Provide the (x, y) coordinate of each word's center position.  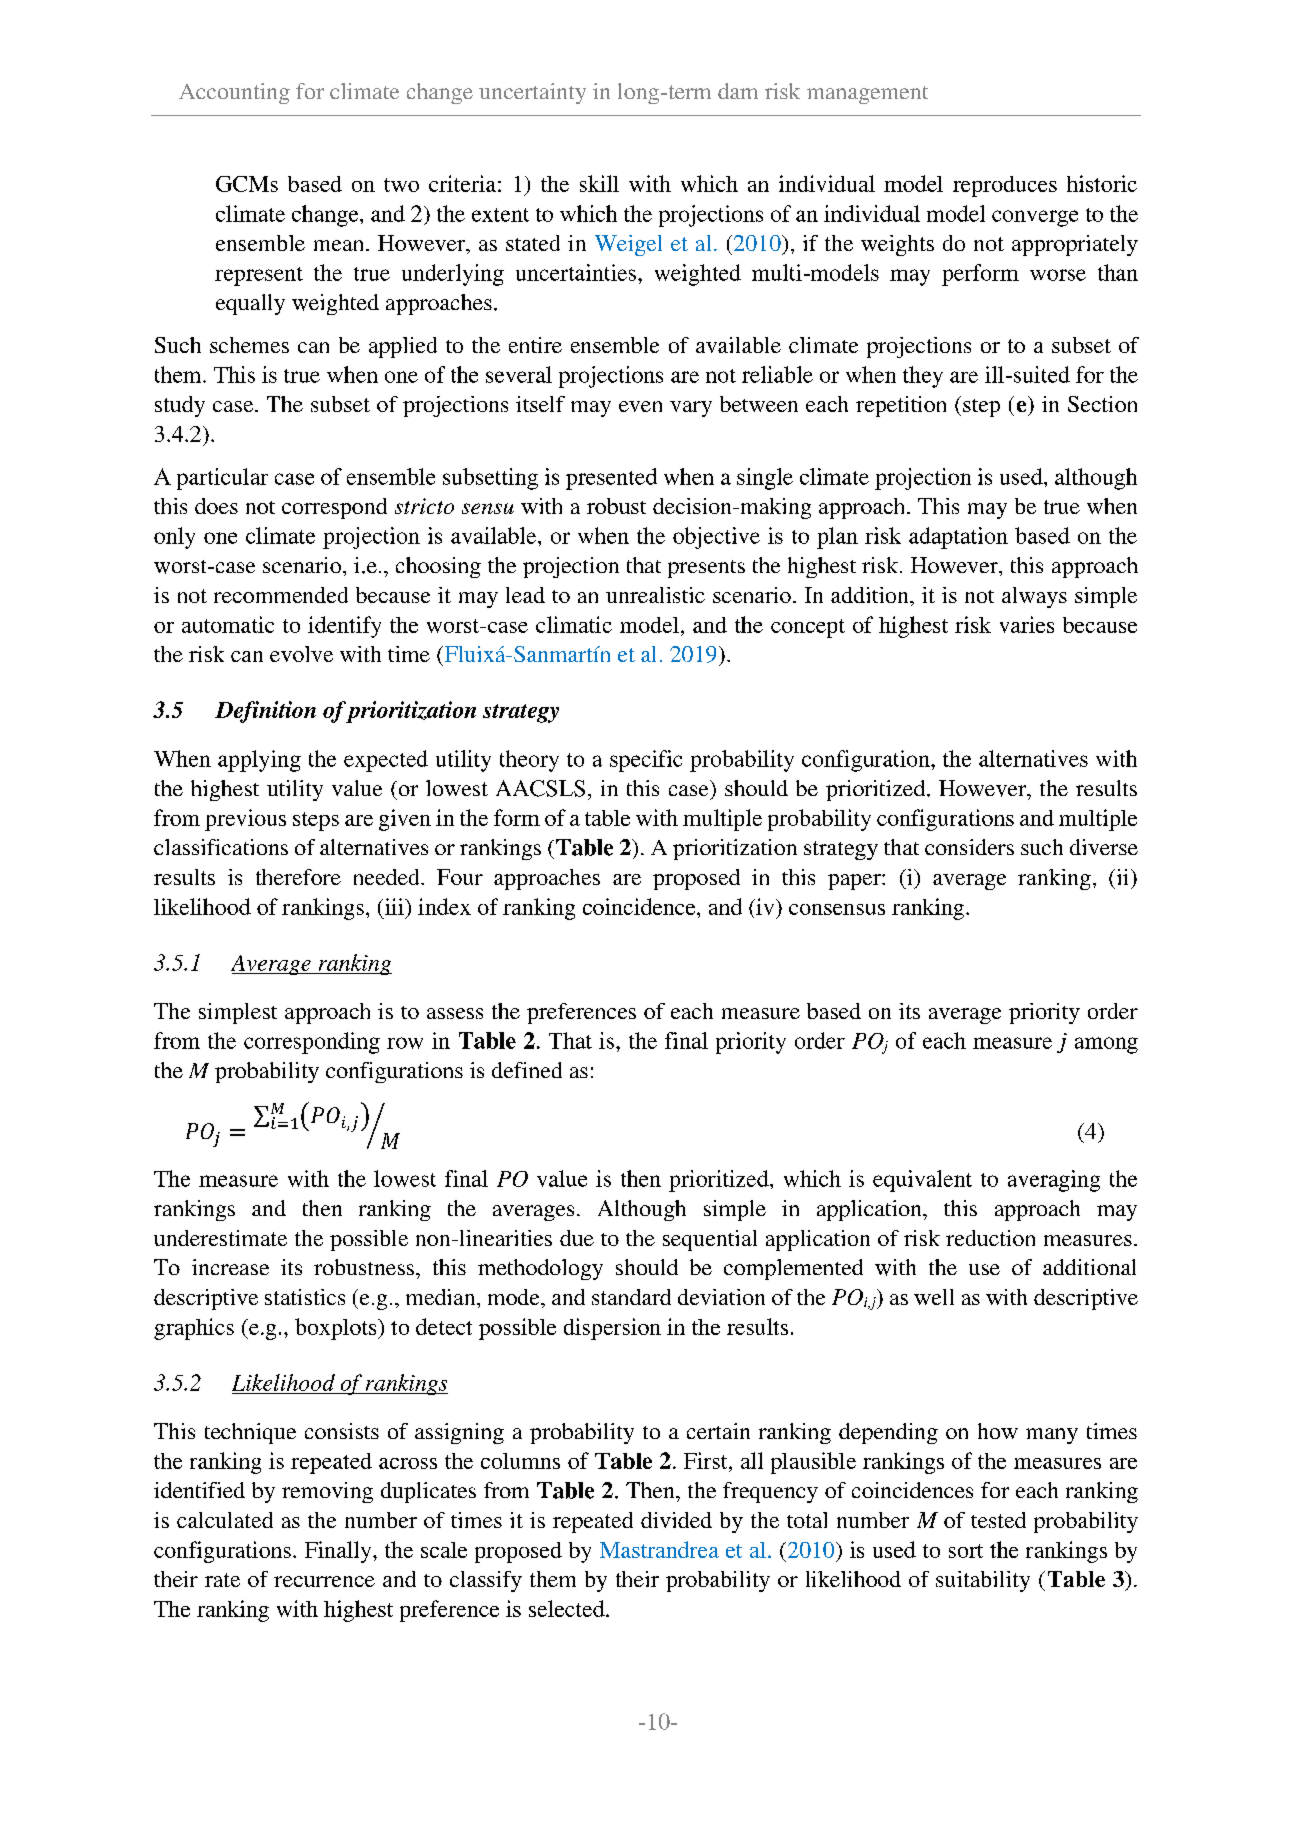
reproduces (1005, 186)
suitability (983, 1581)
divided (676, 1520)
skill (599, 183)
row (405, 1043)
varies (1027, 624)
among (1106, 1045)
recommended (281, 595)
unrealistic (655, 595)
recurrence (324, 1581)
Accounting (234, 93)
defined (527, 1070)
